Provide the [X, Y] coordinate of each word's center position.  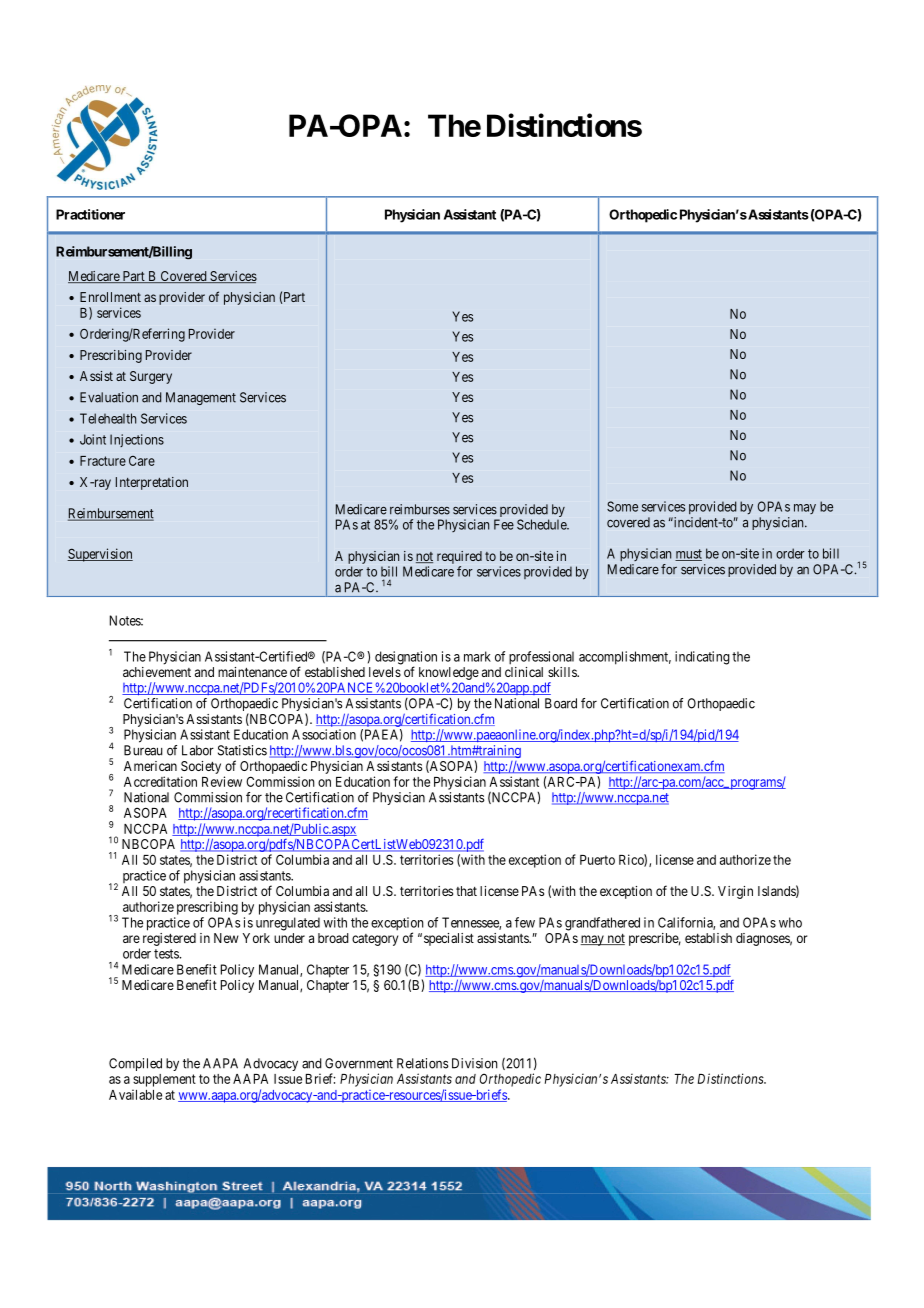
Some [622, 506]
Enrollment [110, 297]
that [466, 891]
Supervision [100, 555]
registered [169, 939]
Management [201, 398]
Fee [504, 524]
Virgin [735, 892]
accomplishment [625, 658]
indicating [702, 658]
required [459, 559]
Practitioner [90, 214]
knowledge [449, 673]
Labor [198, 750]
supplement [164, 1080]
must [688, 555]
